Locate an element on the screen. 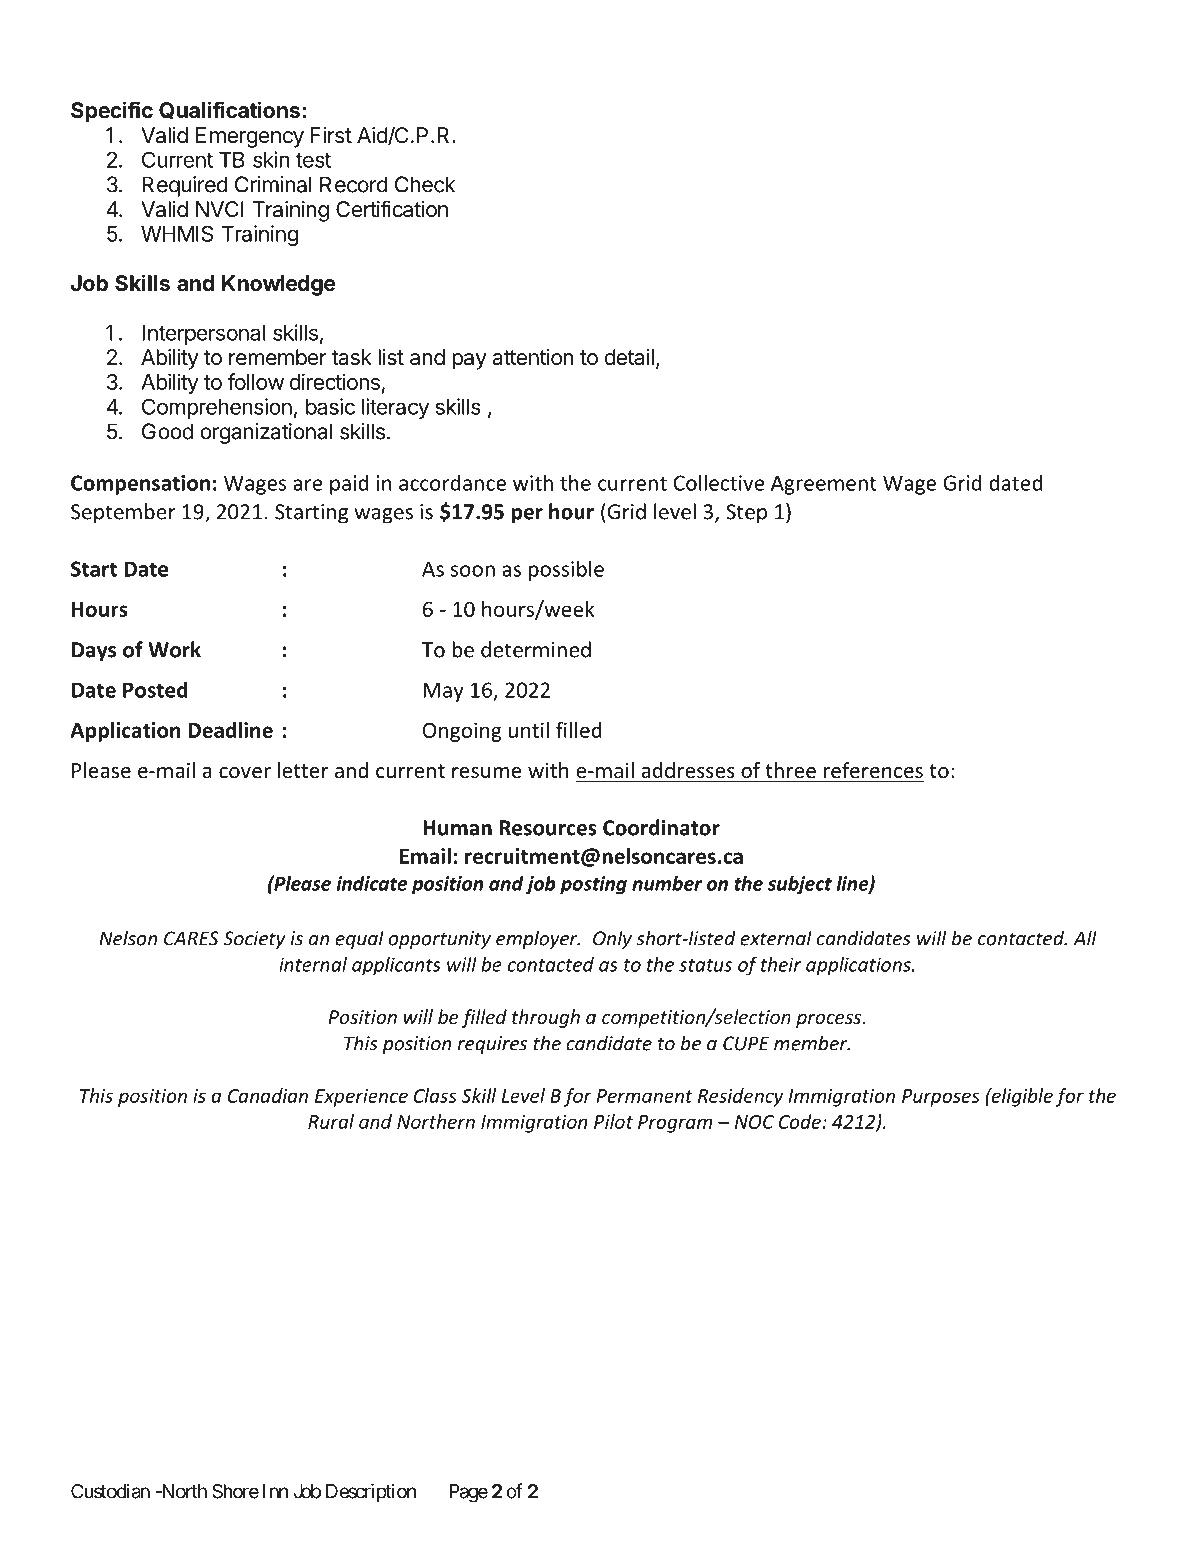 The height and width of the screenshot is (1546, 1195). three is located at coordinates (790, 771).
